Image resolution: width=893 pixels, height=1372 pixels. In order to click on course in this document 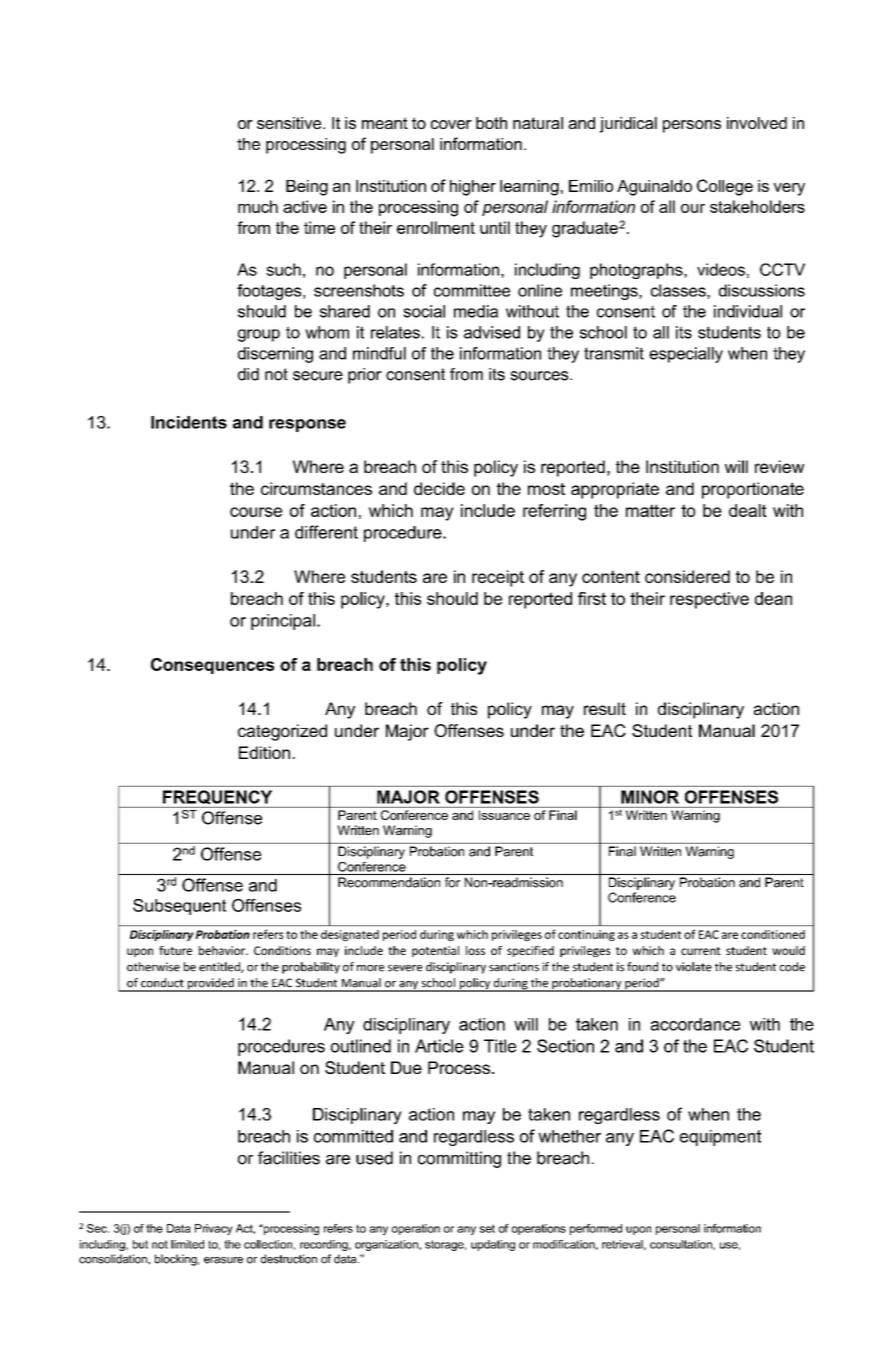, I will do `click(256, 512)`.
